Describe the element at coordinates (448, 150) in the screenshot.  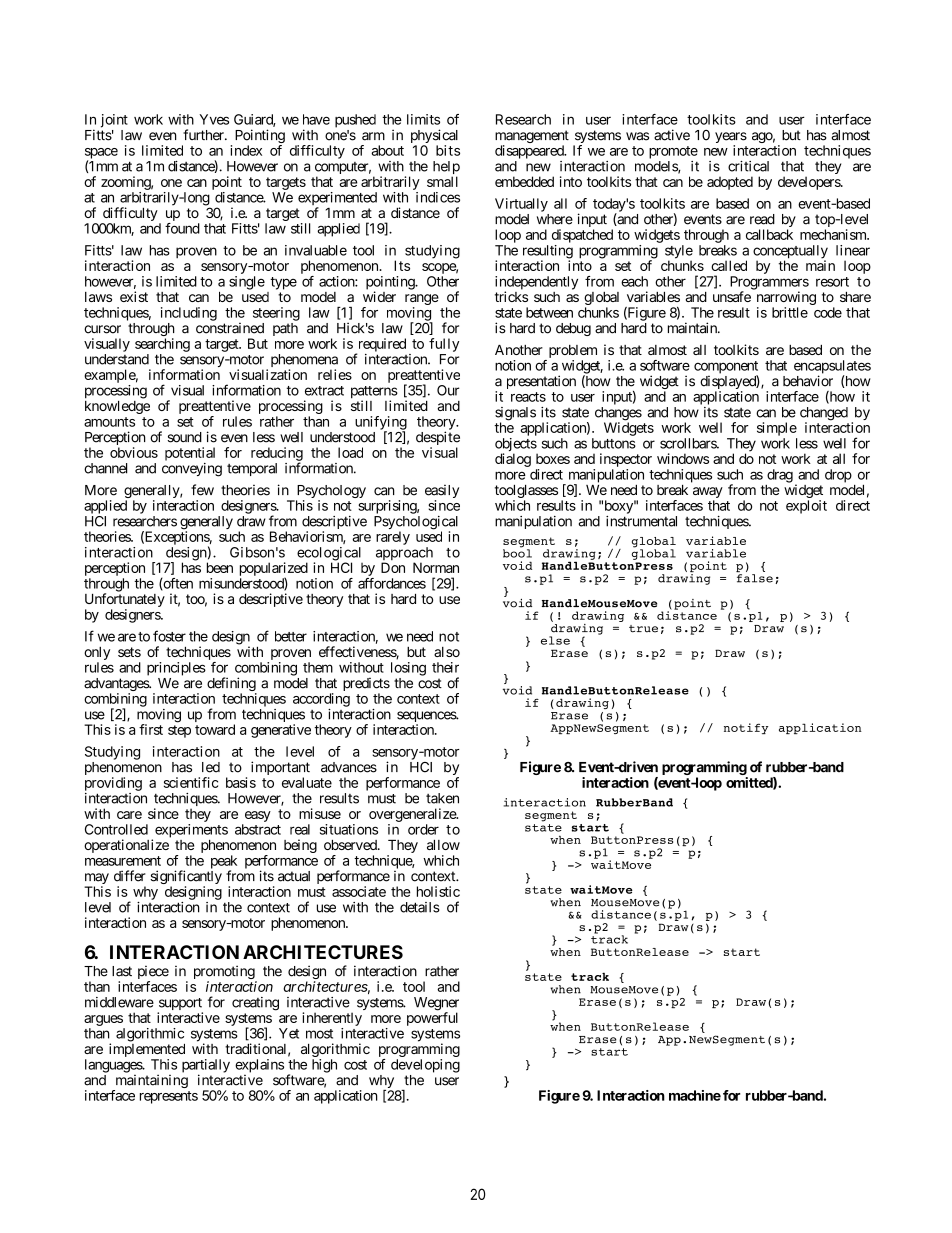
I see `bits` at that location.
